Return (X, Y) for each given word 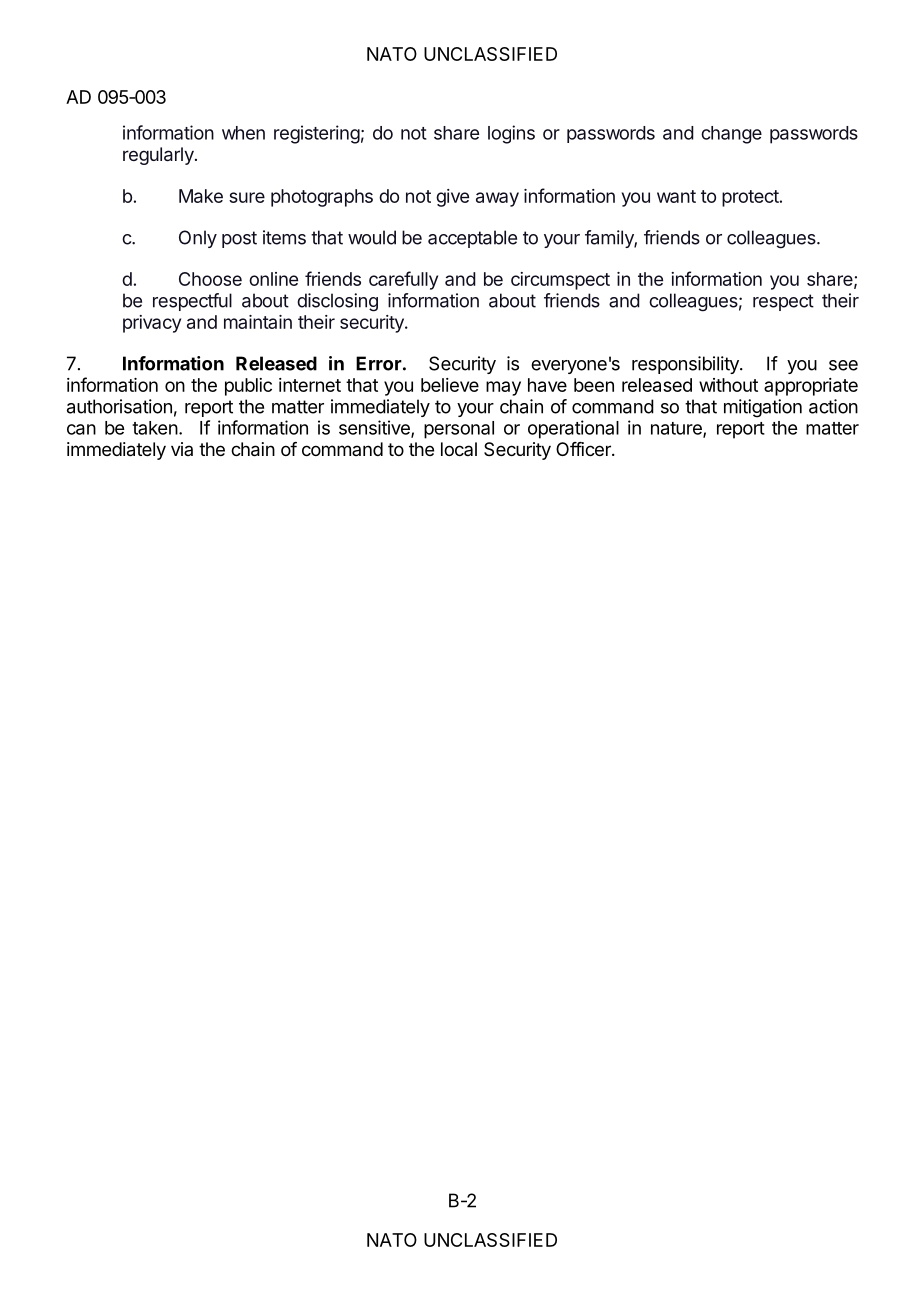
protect (750, 198)
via (182, 449)
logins (511, 134)
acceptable (472, 239)
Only (198, 239)
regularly (159, 156)
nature (677, 429)
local (459, 449)
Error (379, 363)
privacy (152, 324)
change (731, 135)
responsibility (686, 365)
